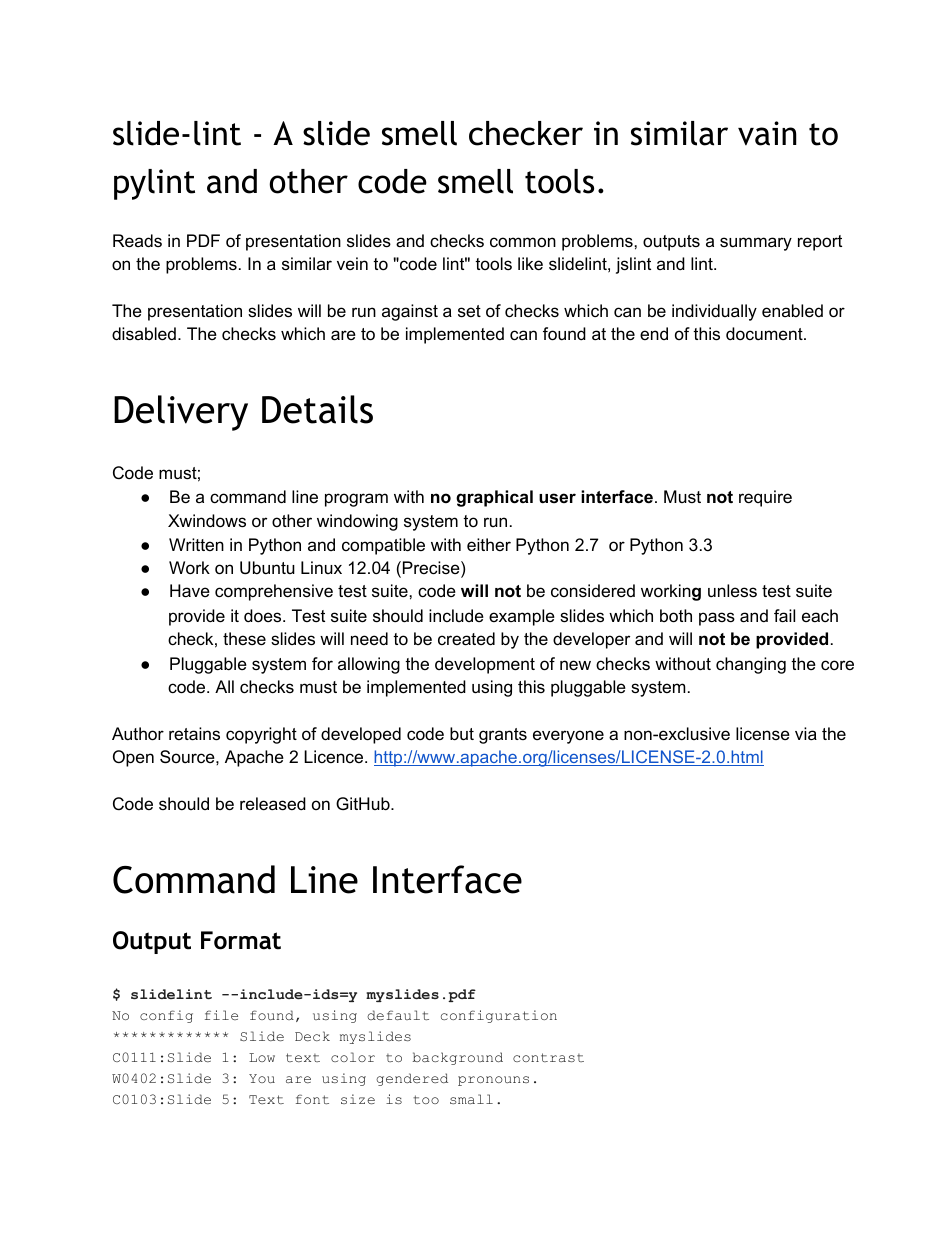  Describe the element at coordinates (241, 940) in the screenshot. I see `Format` at that location.
